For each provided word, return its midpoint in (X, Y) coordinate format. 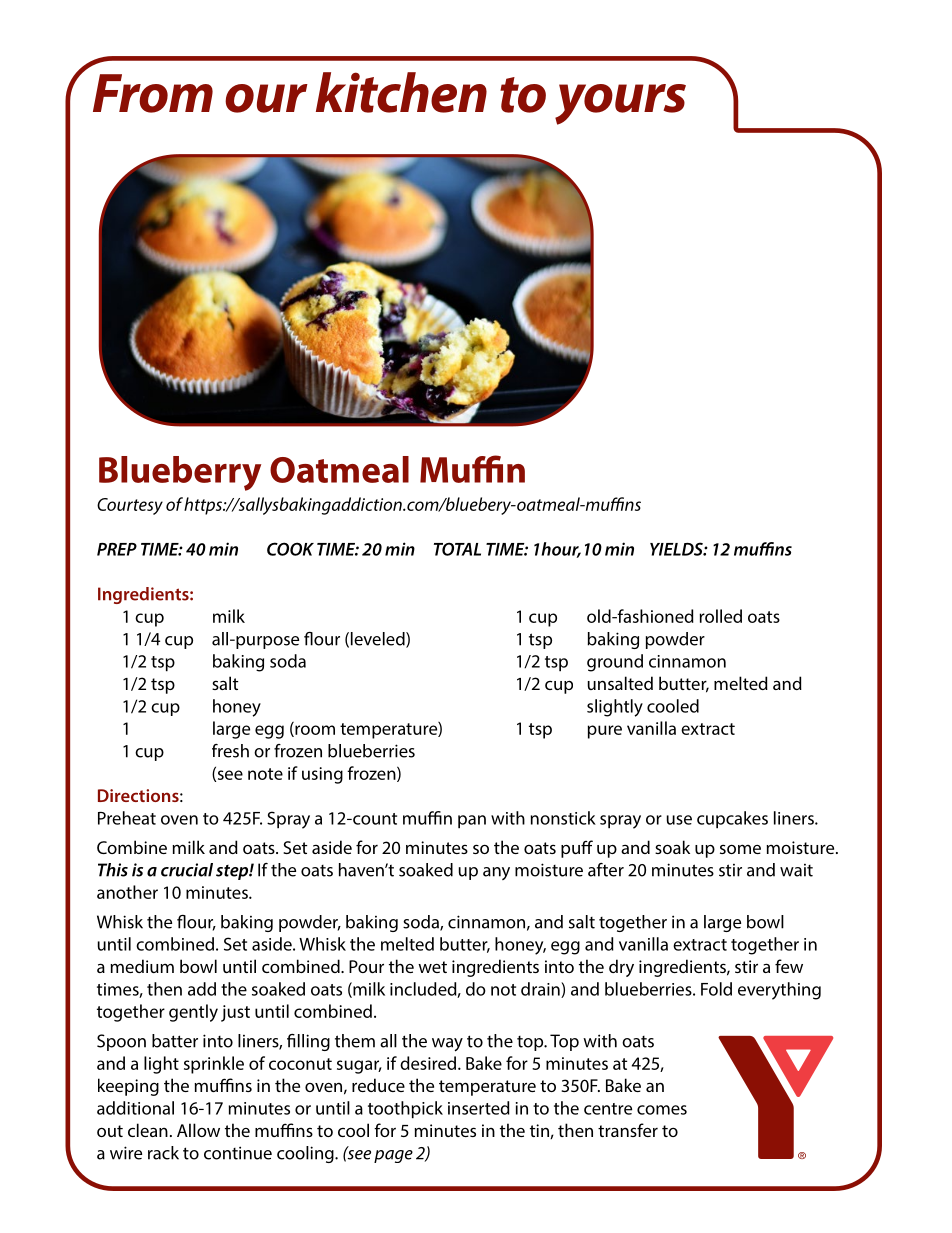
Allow (198, 1130)
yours (620, 104)
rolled (720, 616)
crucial (187, 870)
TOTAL (457, 549)
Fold (716, 989)
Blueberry (180, 473)
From (153, 93)
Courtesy (130, 506)
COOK (290, 549)
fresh (230, 751)
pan (472, 822)
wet (432, 967)
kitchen (401, 92)
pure (605, 732)
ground (615, 663)
